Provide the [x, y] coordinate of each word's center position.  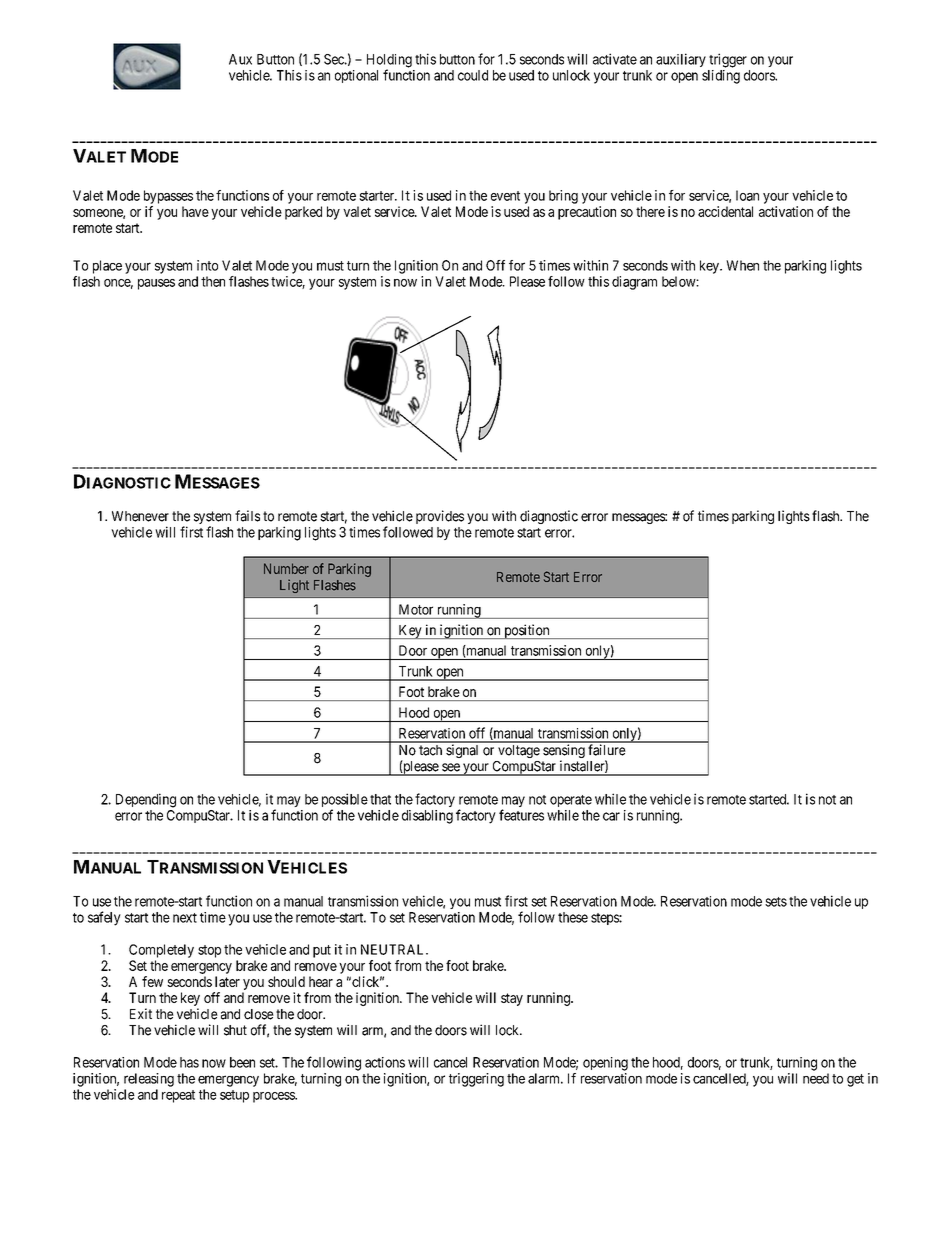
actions [385, 1062]
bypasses [168, 197]
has [189, 1062]
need [816, 1078]
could [473, 75]
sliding [721, 77]
